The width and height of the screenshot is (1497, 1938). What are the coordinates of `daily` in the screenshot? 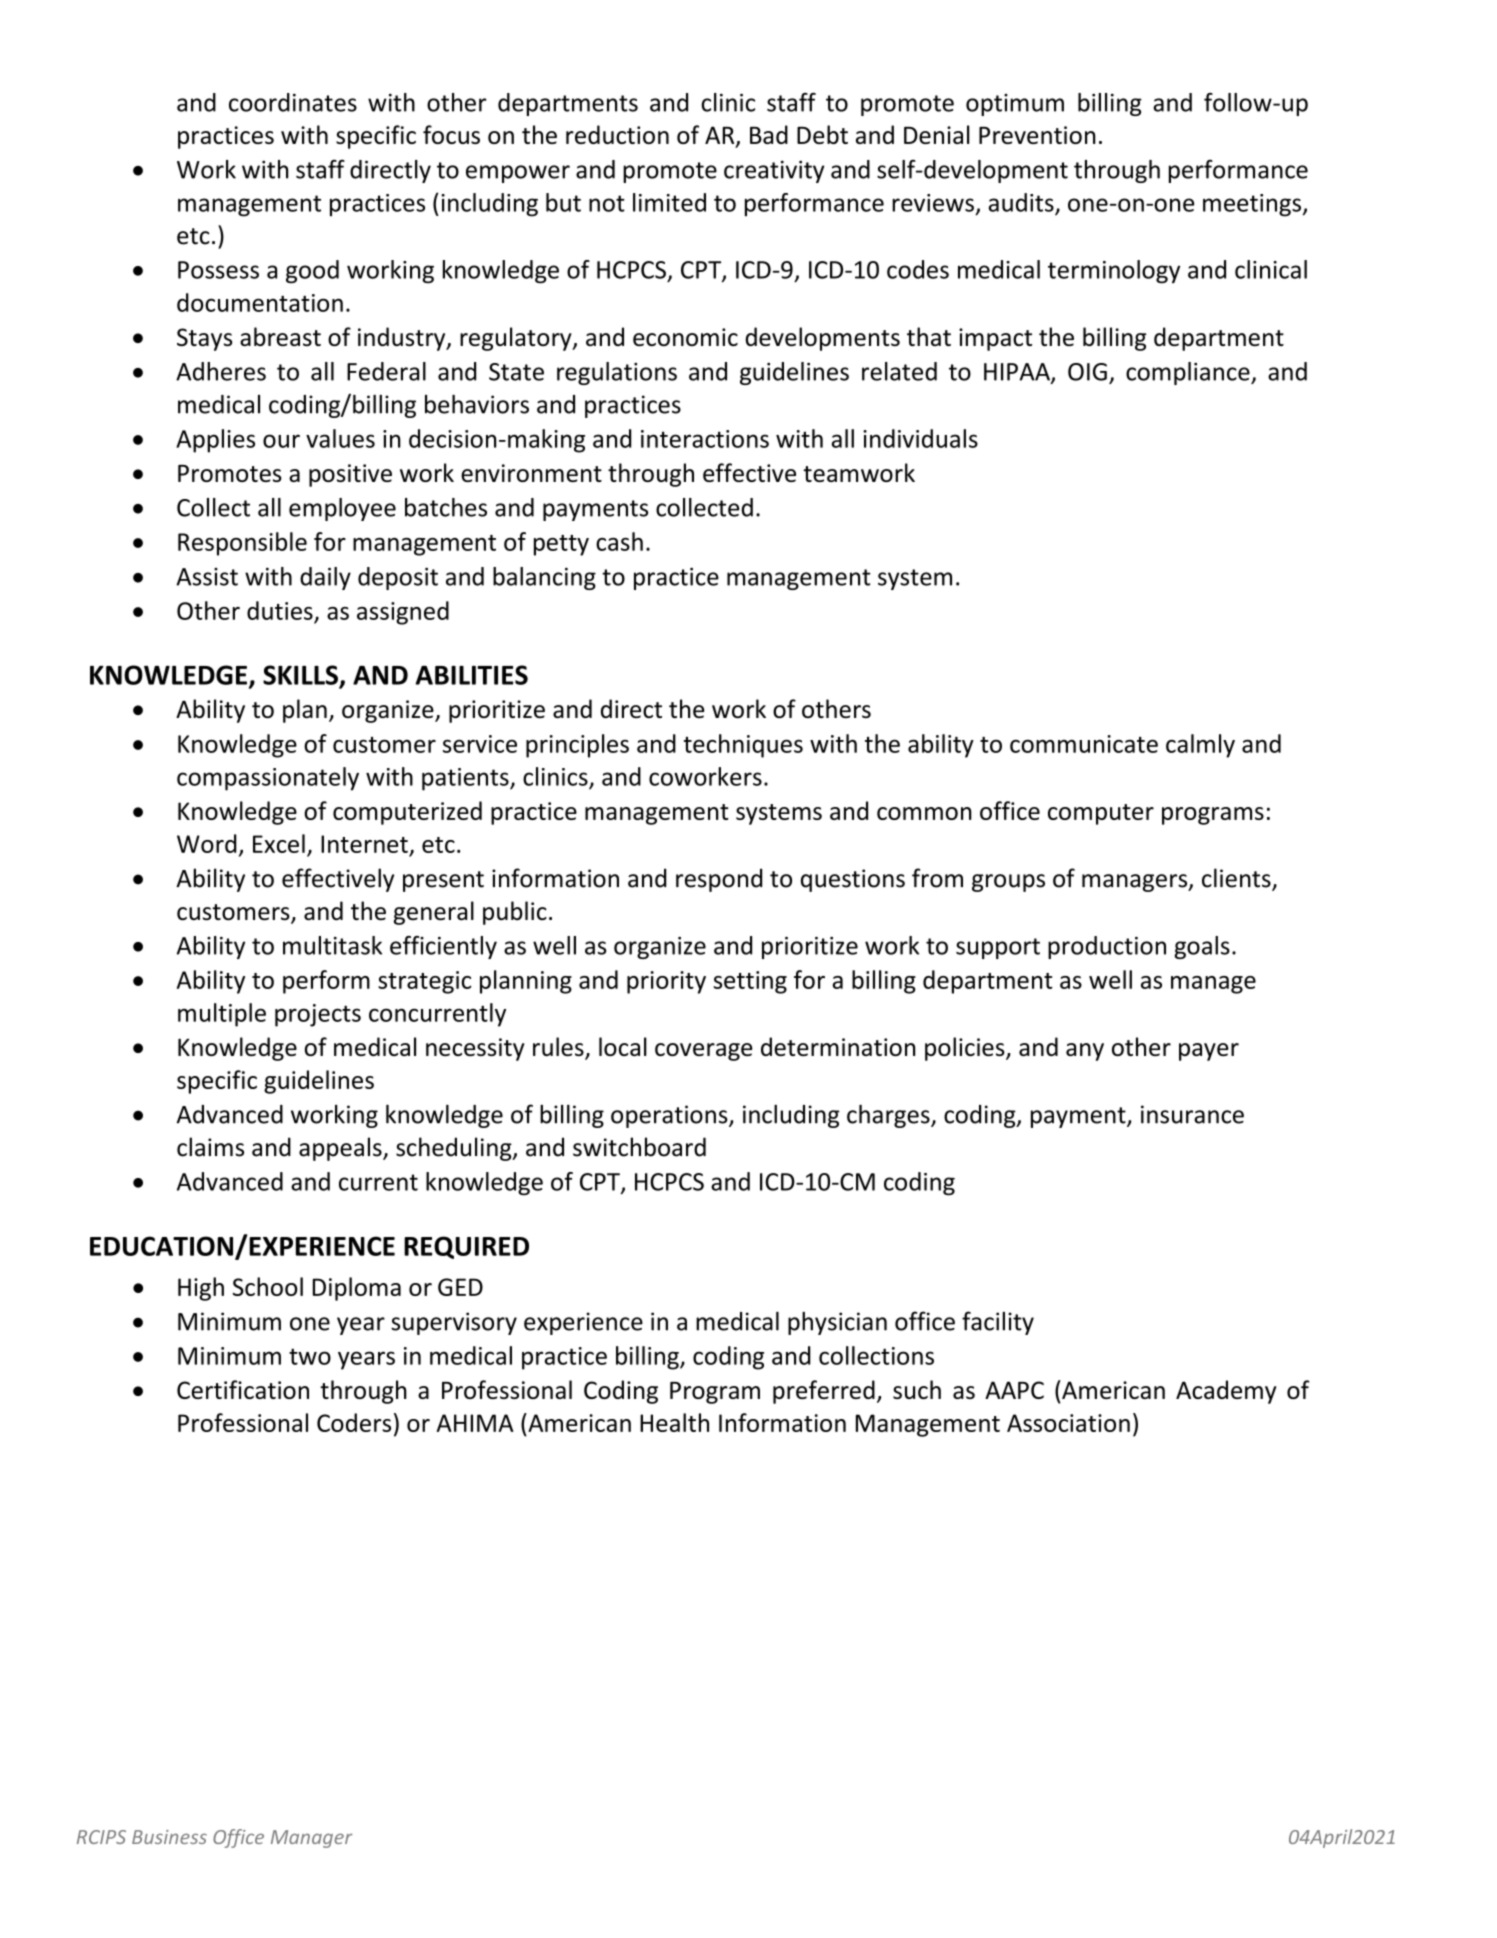 It's located at (325, 578).
